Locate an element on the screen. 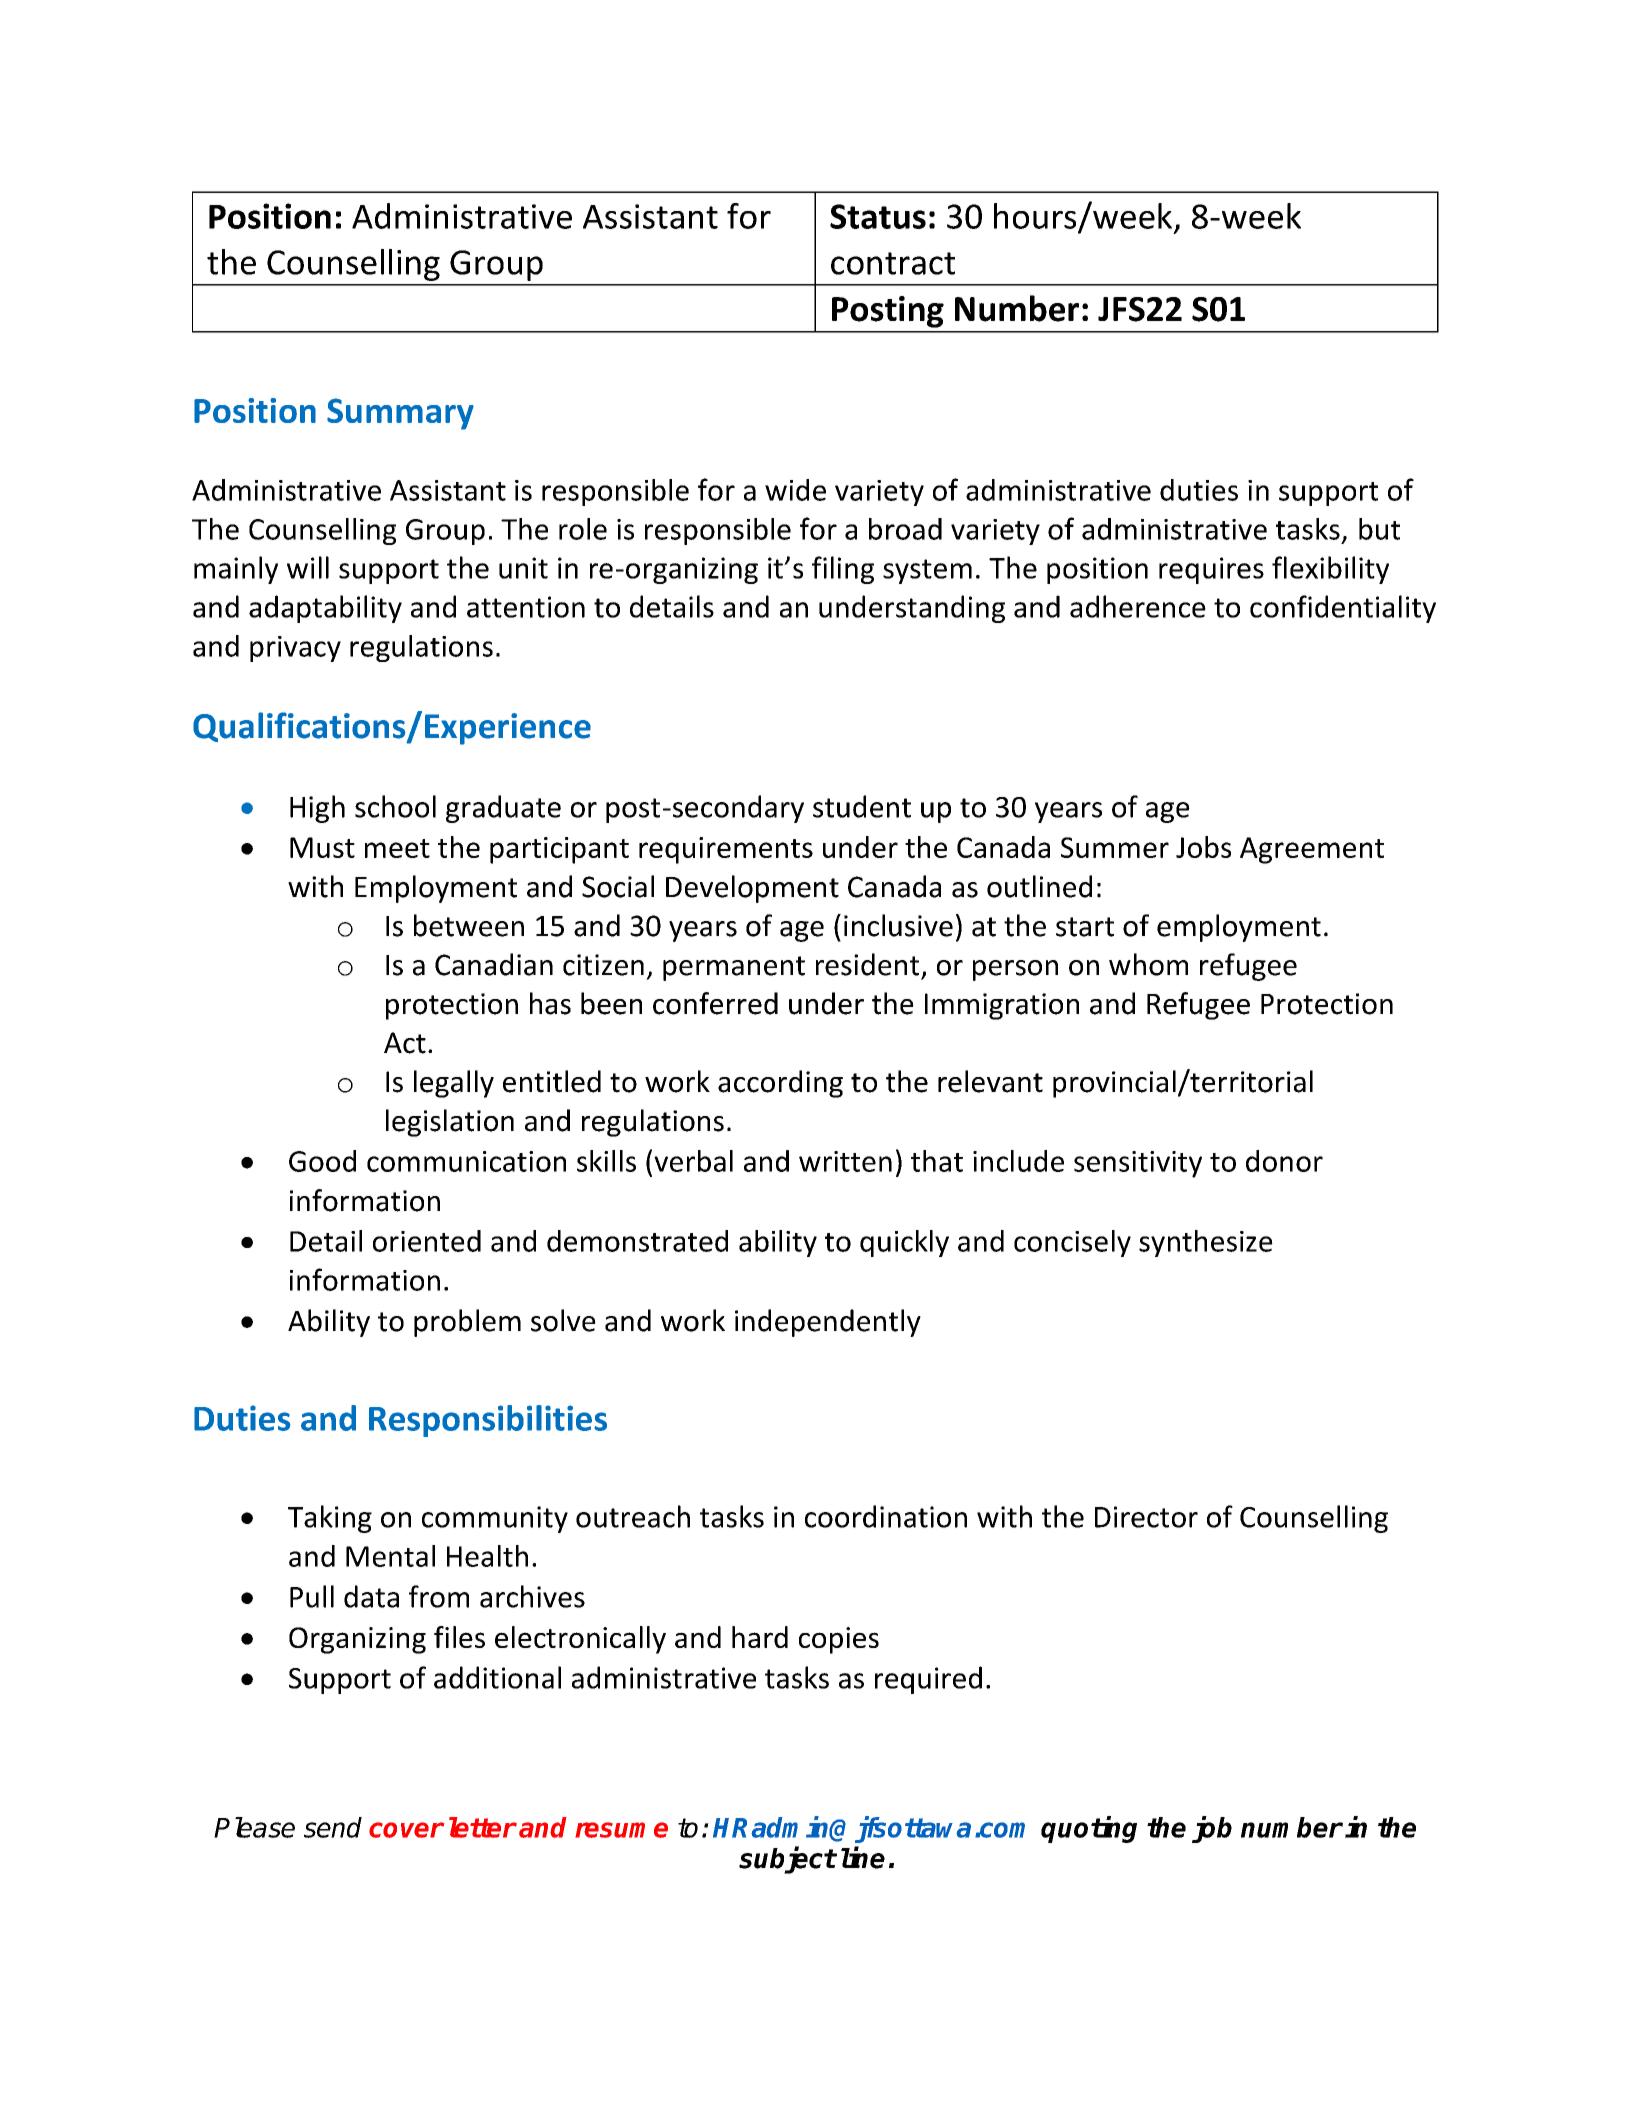 Image resolution: width=1630 pixels, height=2109 pixels. independently is located at coordinates (828, 1323).
